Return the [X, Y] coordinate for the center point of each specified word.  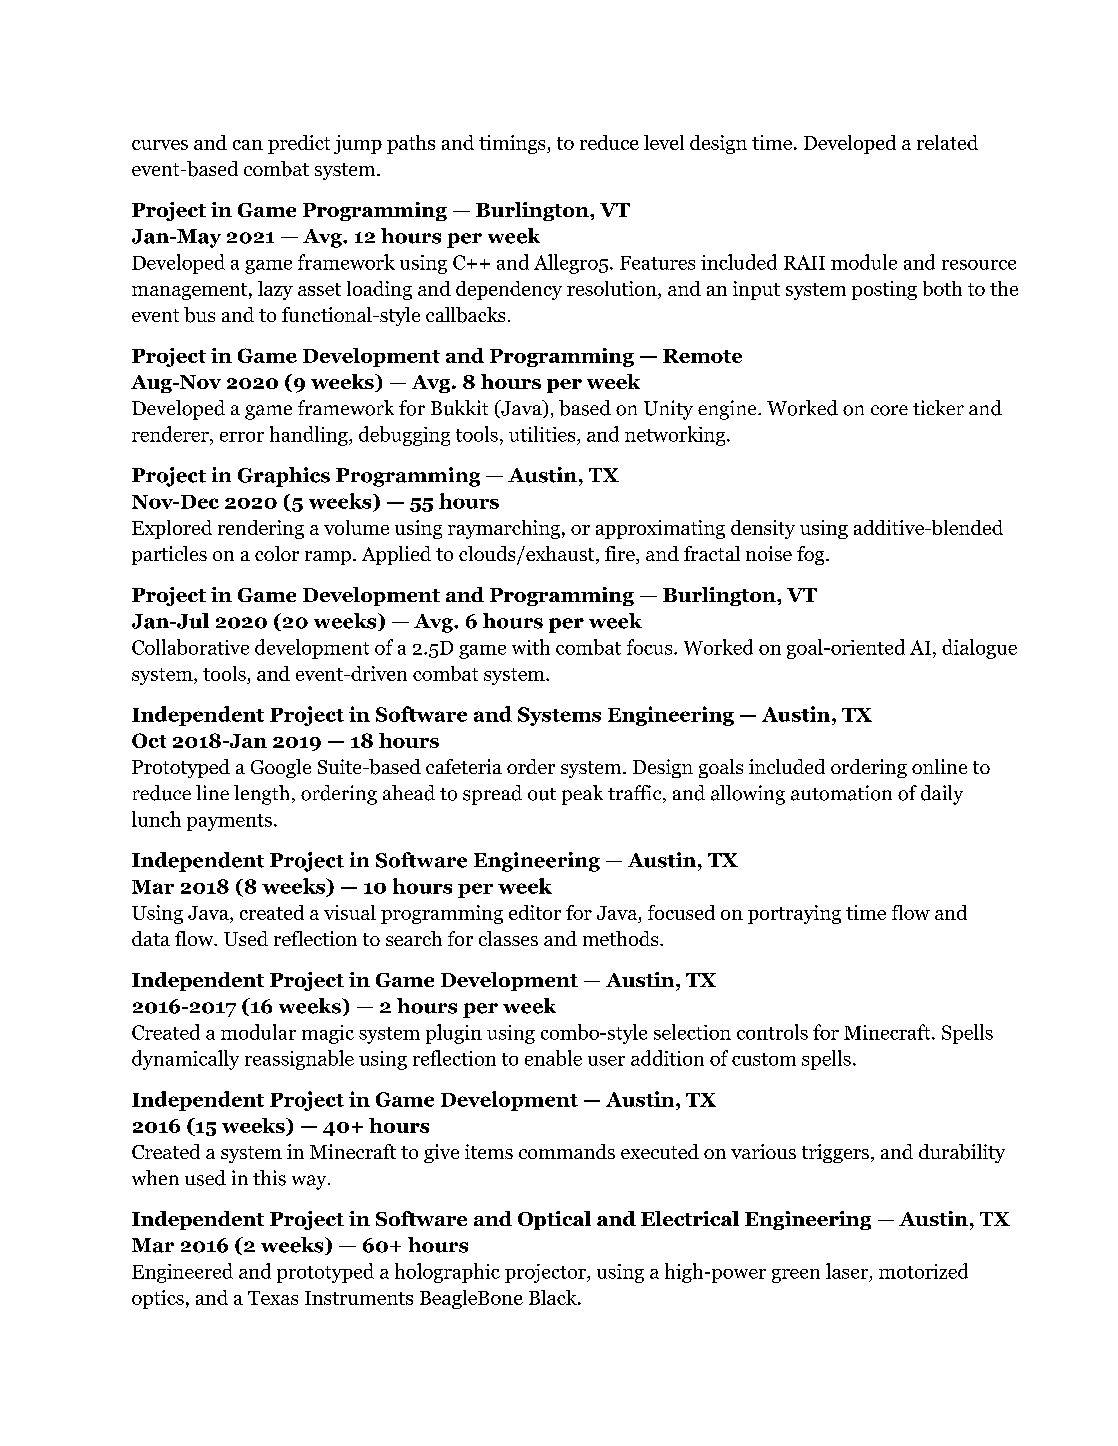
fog [812, 555]
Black [554, 1297]
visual [350, 912]
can [248, 145]
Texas [273, 1298]
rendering [261, 529]
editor [535, 912]
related [947, 142]
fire [621, 555]
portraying [794, 914]
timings [513, 144]
